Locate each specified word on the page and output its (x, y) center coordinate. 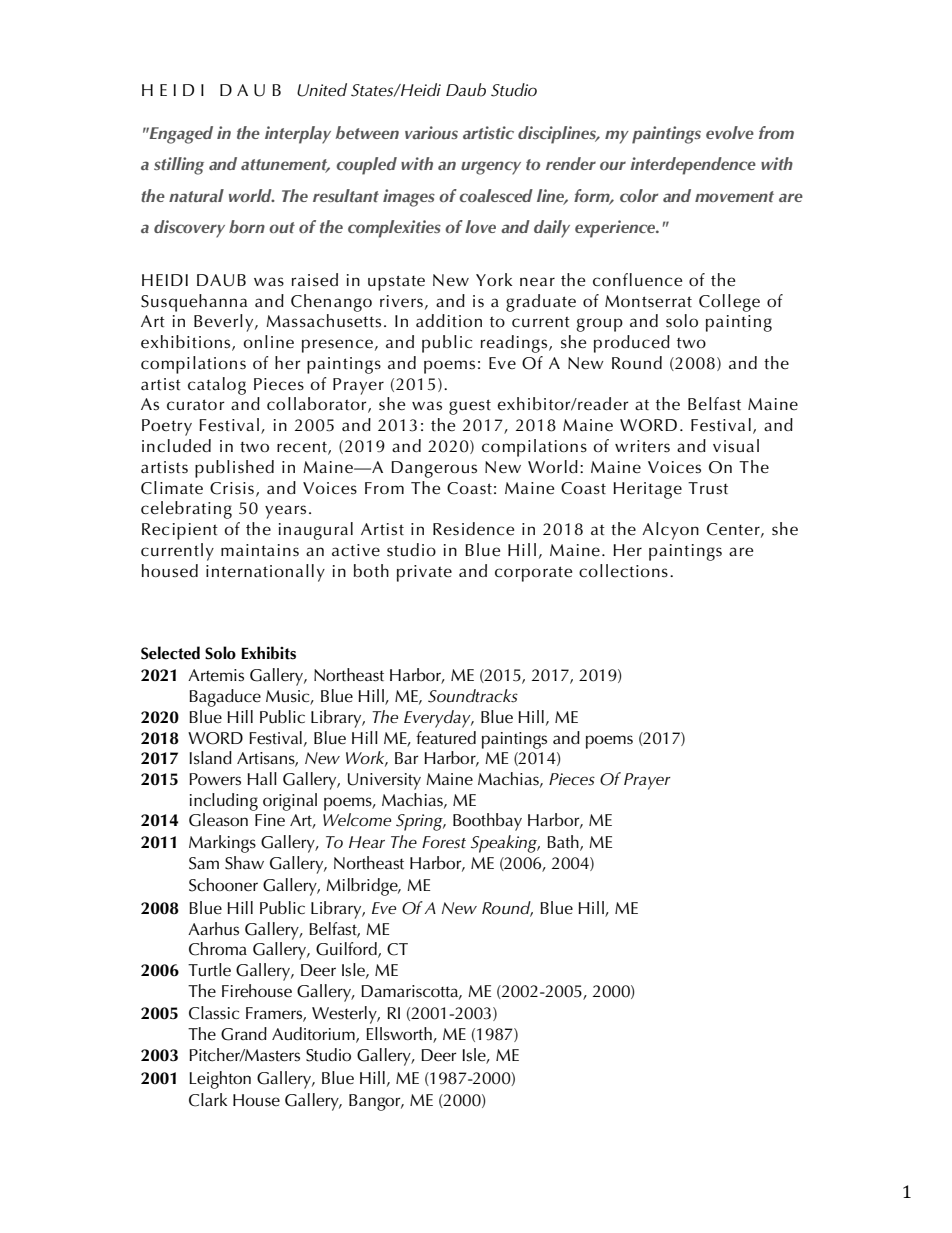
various (431, 132)
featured (446, 737)
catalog (217, 386)
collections (623, 571)
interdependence (693, 166)
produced (632, 344)
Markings (222, 844)
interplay (298, 135)
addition (449, 321)
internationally (265, 573)
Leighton (220, 1080)
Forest (444, 842)
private (424, 573)
